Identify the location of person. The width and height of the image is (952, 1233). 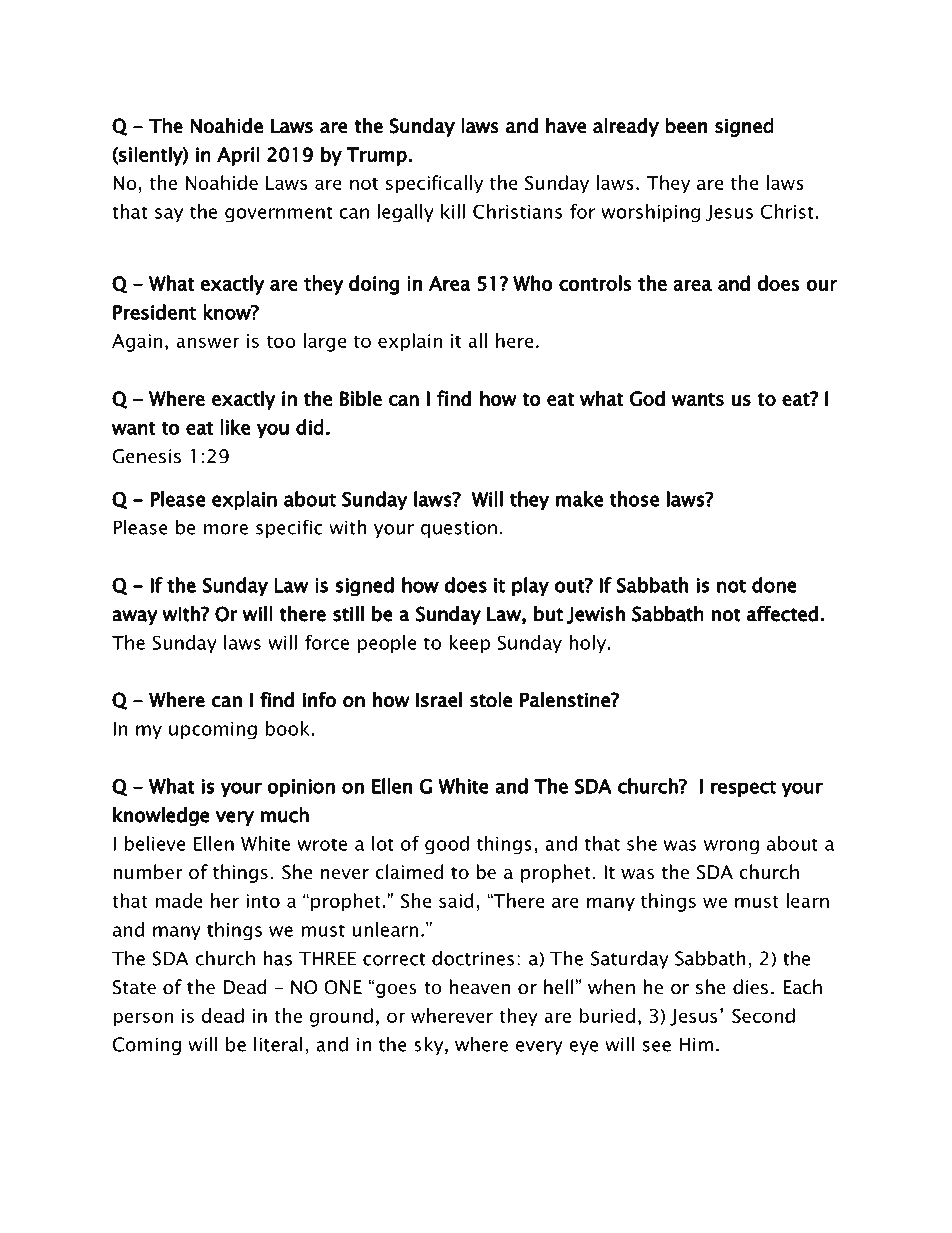
(143, 1019).
